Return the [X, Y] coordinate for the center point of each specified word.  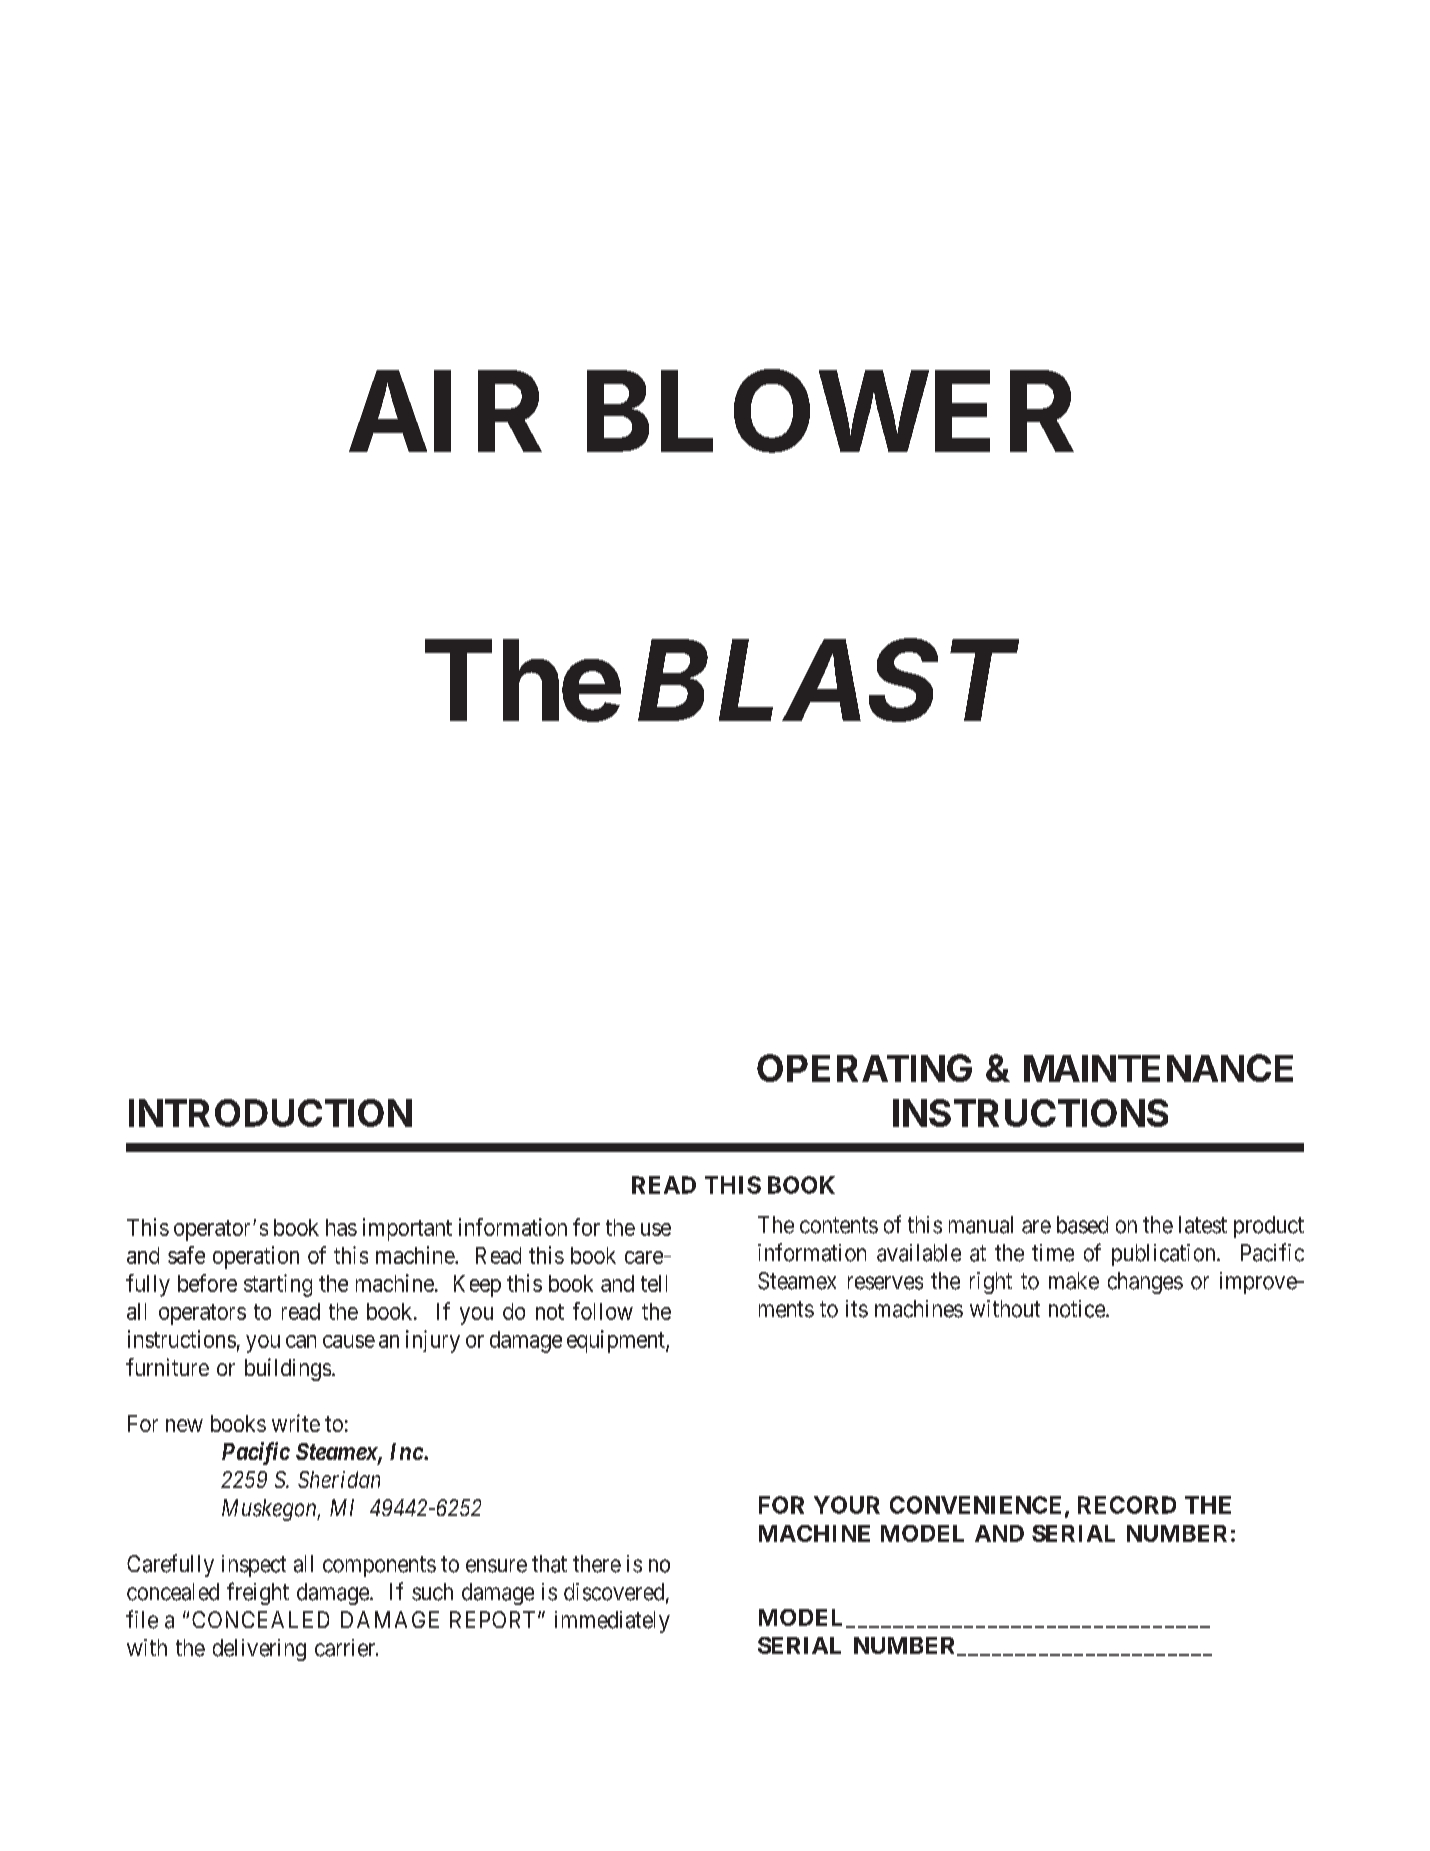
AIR [445, 412]
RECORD [1127, 1505]
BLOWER [830, 412]
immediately [612, 1622]
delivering [259, 1650]
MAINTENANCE [1158, 1068]
